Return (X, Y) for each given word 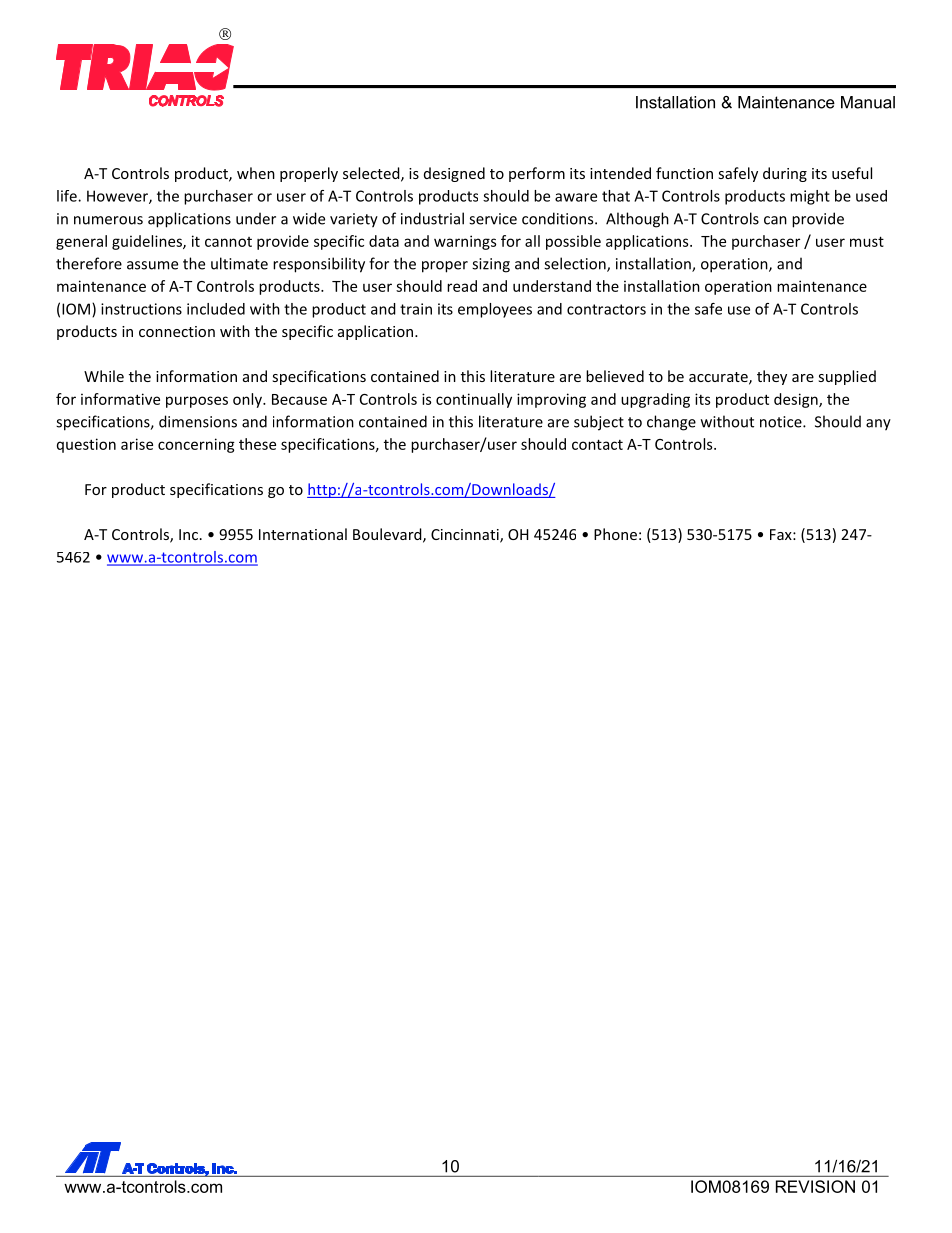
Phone (615, 534)
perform (537, 174)
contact (597, 444)
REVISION (815, 1186)
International (303, 534)
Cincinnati (466, 536)
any (878, 425)
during (785, 174)
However (118, 197)
